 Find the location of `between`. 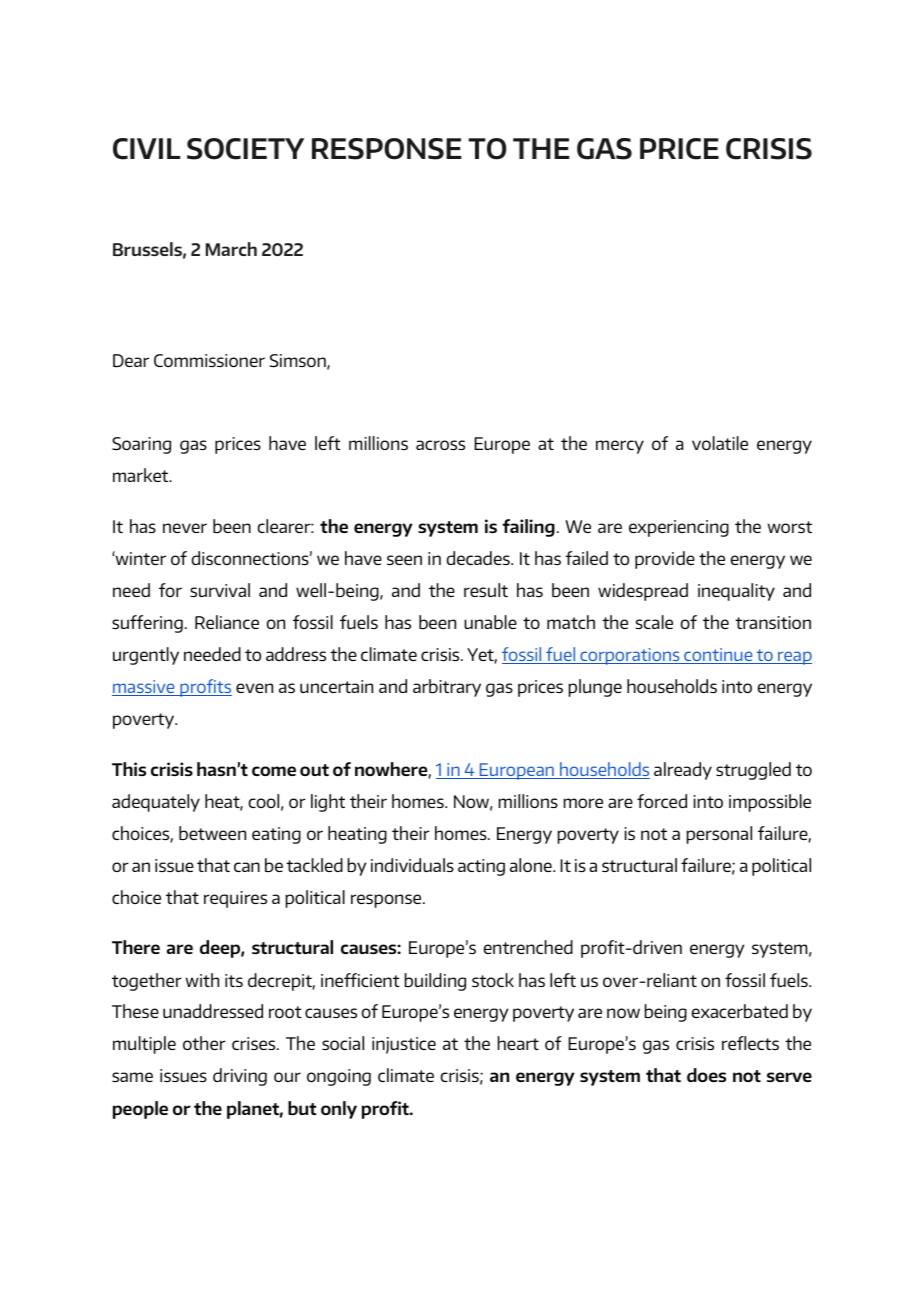

between is located at coordinates (212, 833).
